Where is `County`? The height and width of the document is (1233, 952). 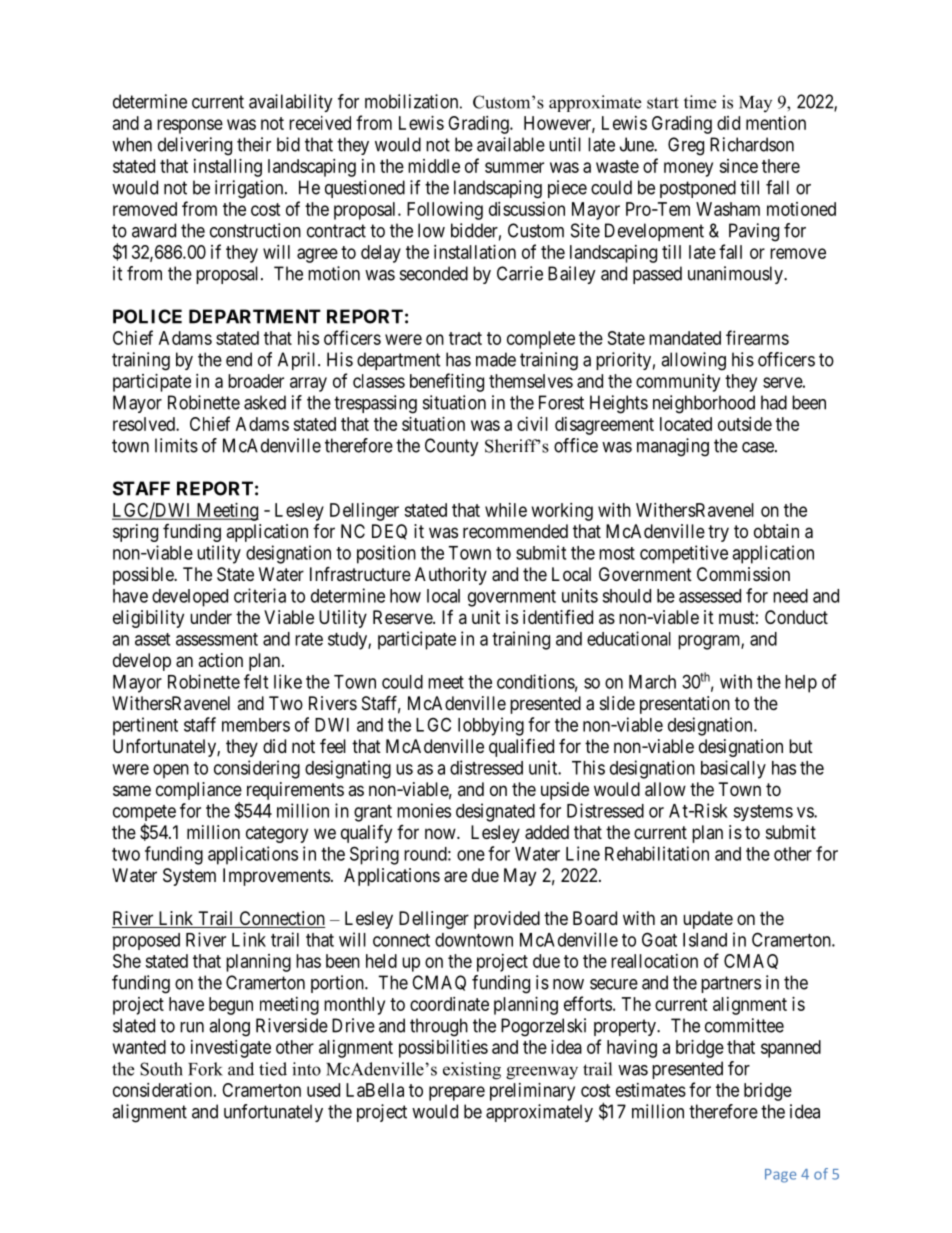
County is located at coordinates (452, 447).
